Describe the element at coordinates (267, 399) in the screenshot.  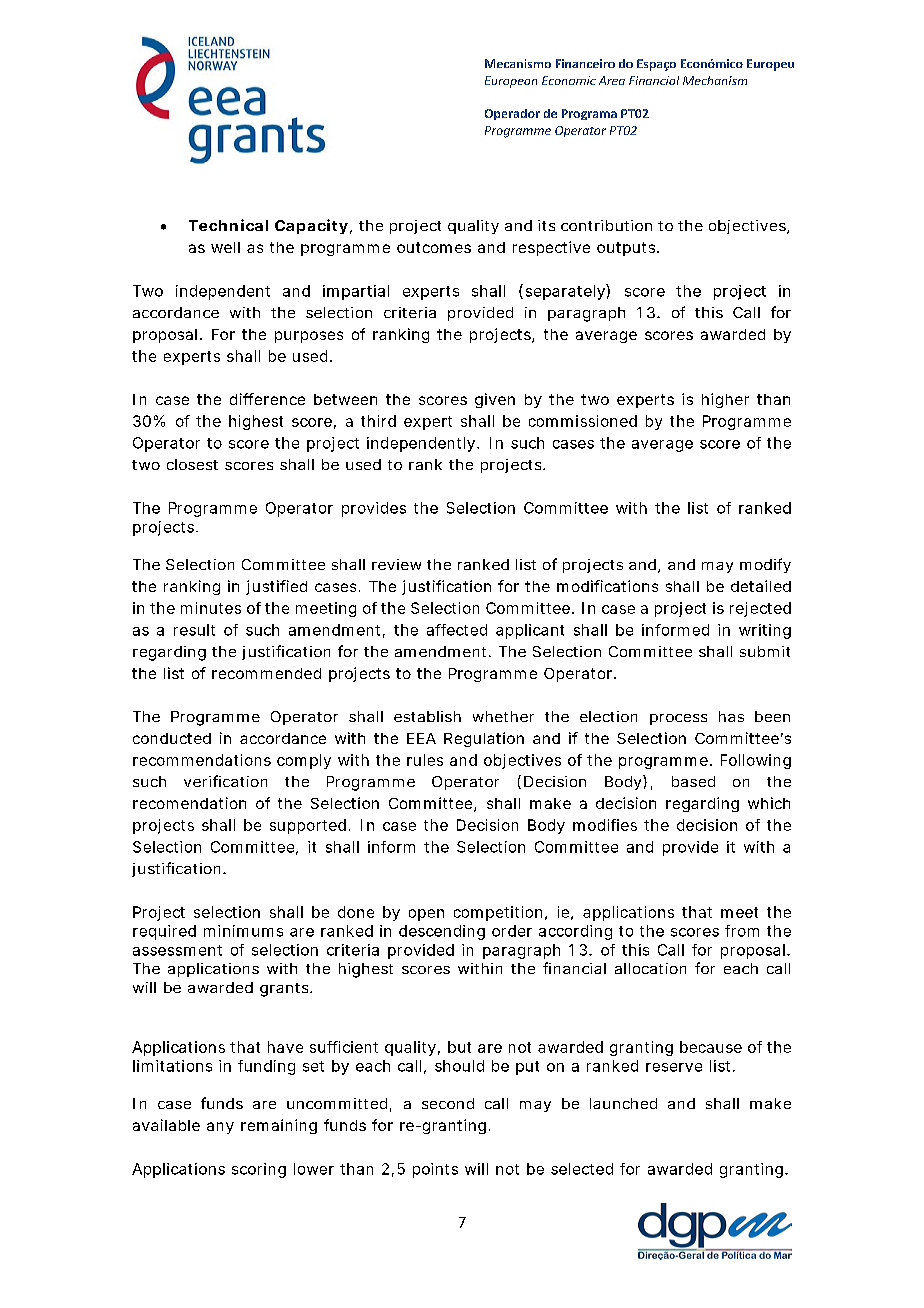
I see `difference` at that location.
